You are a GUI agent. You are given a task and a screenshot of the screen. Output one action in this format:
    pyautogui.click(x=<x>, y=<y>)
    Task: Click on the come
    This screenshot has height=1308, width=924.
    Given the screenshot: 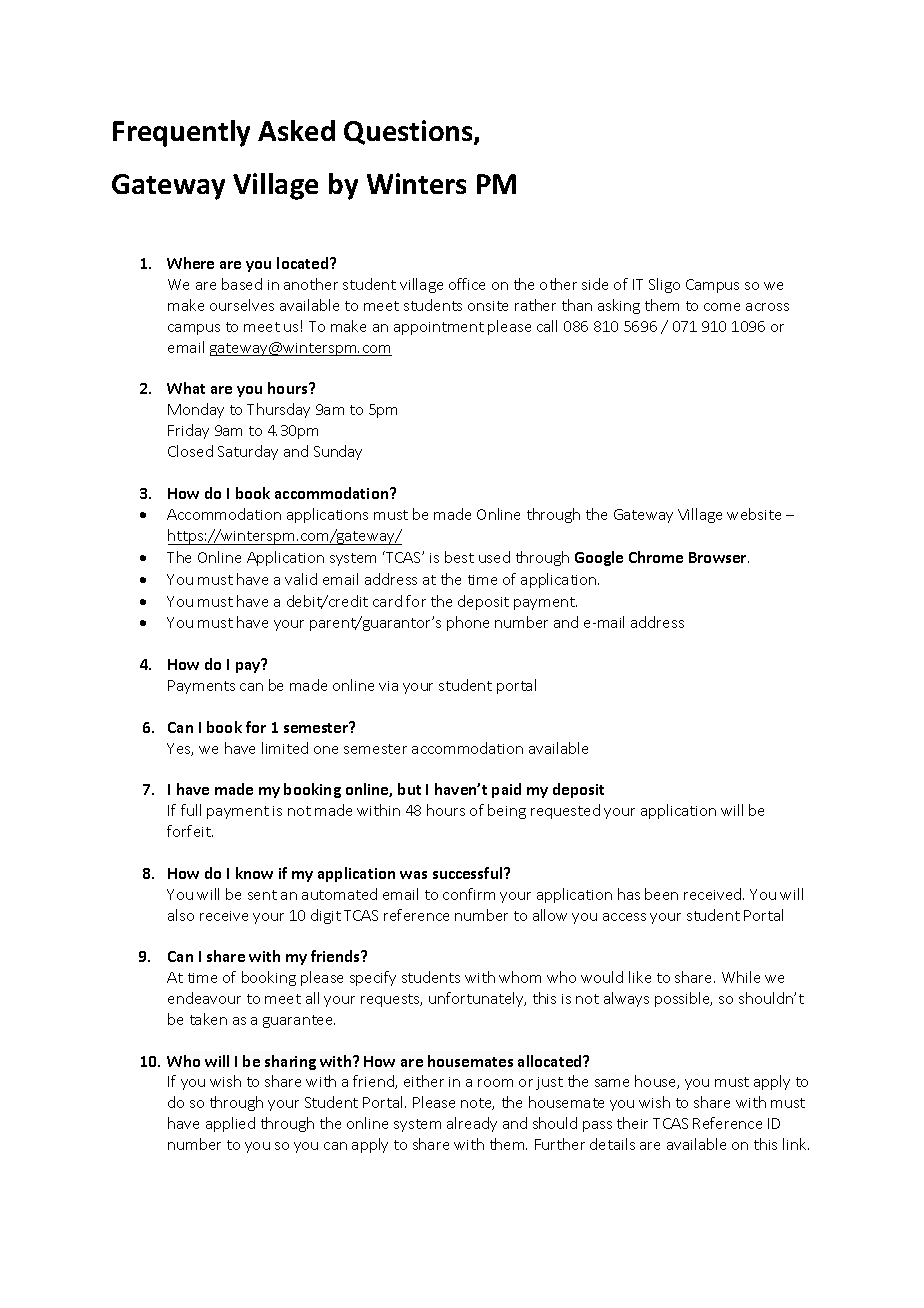 What is the action you would take?
    pyautogui.click(x=722, y=307)
